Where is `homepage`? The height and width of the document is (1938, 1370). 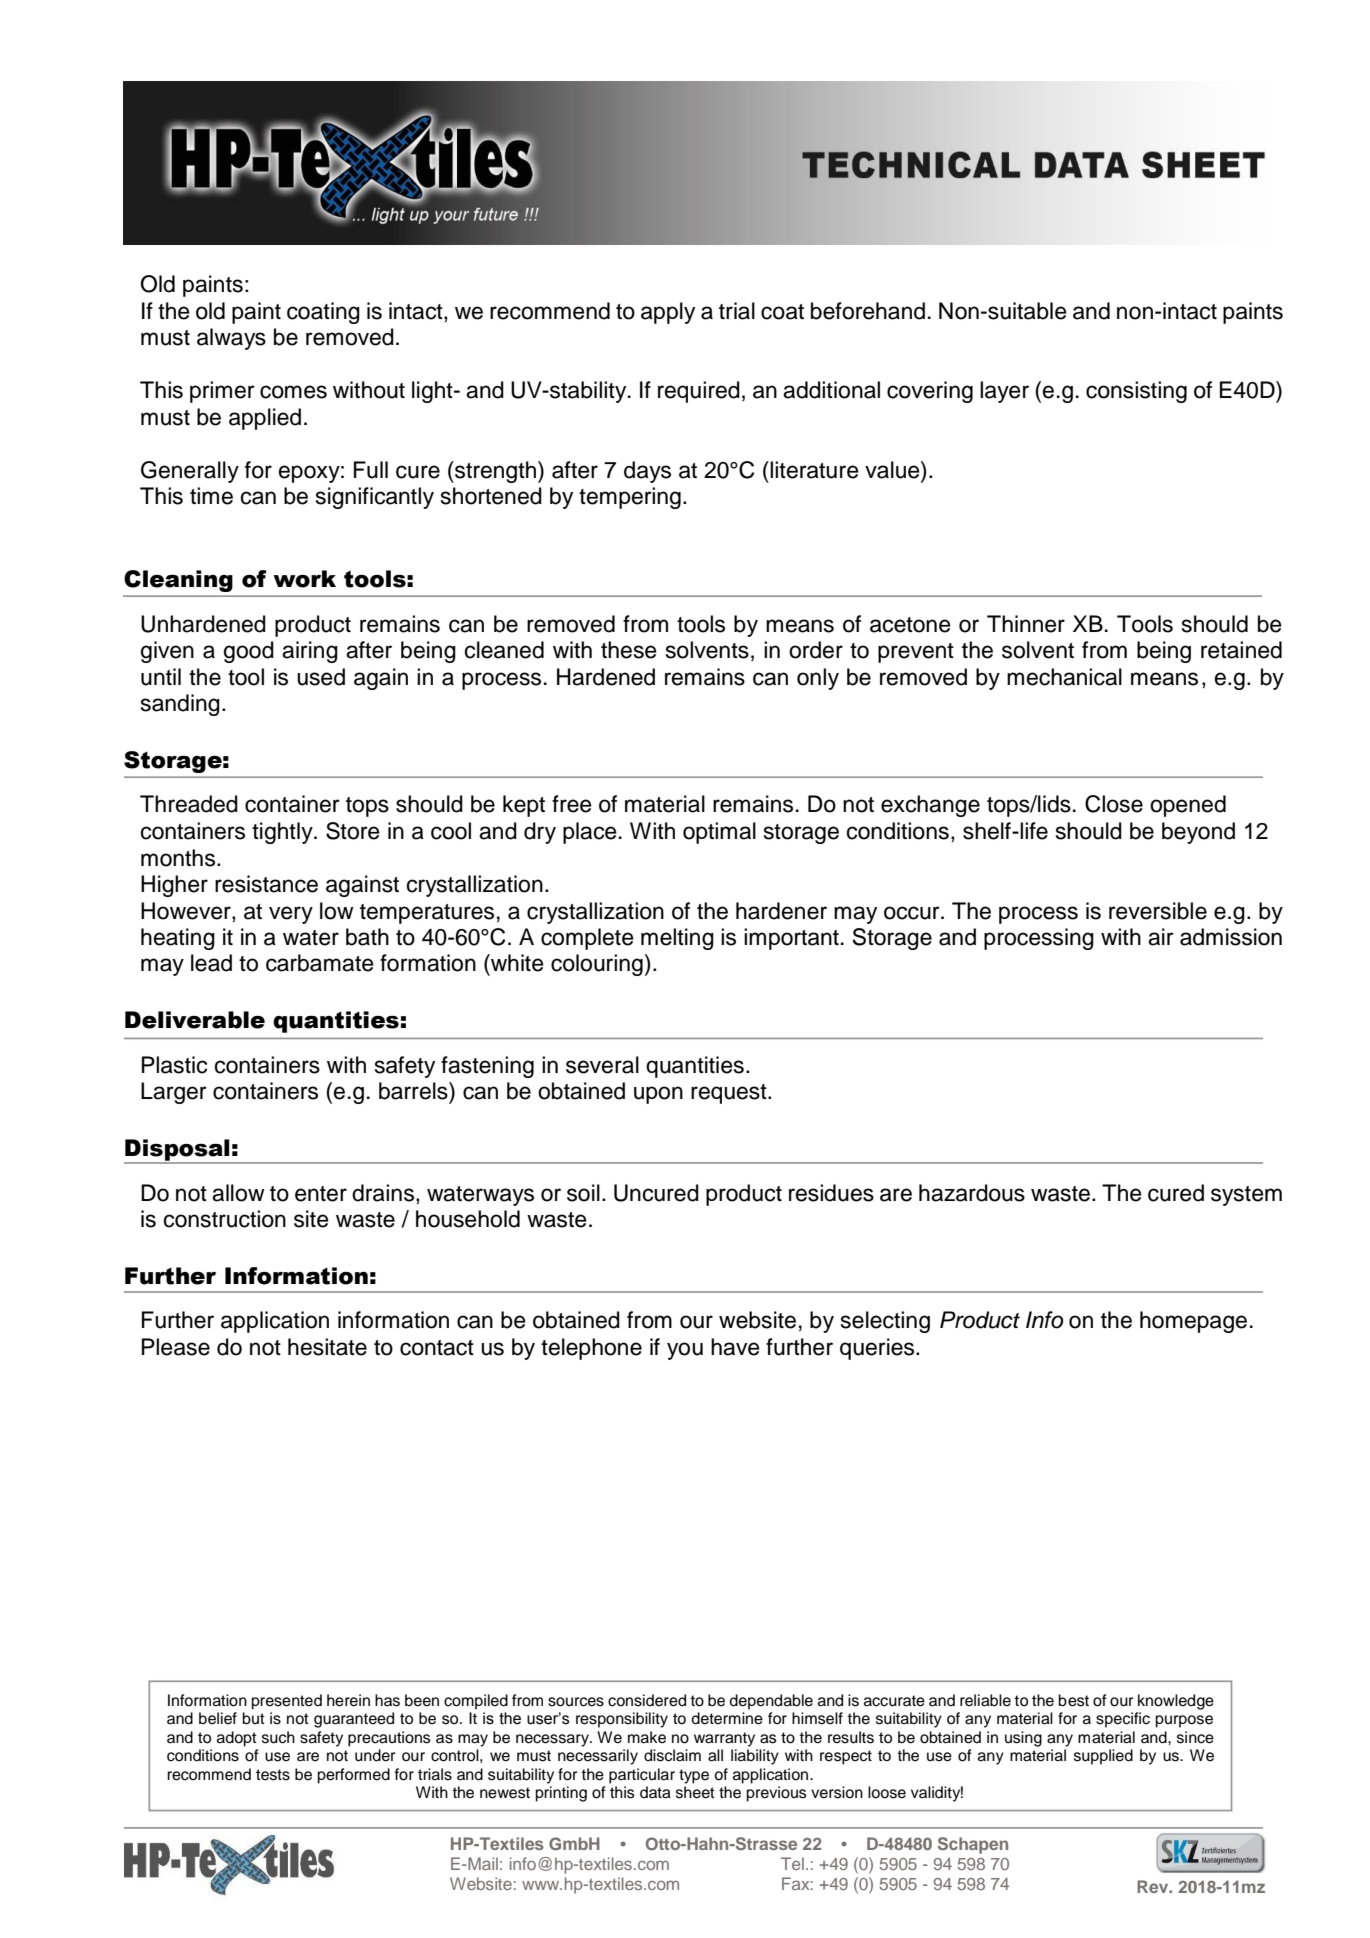 homepage is located at coordinates (1193, 1322).
